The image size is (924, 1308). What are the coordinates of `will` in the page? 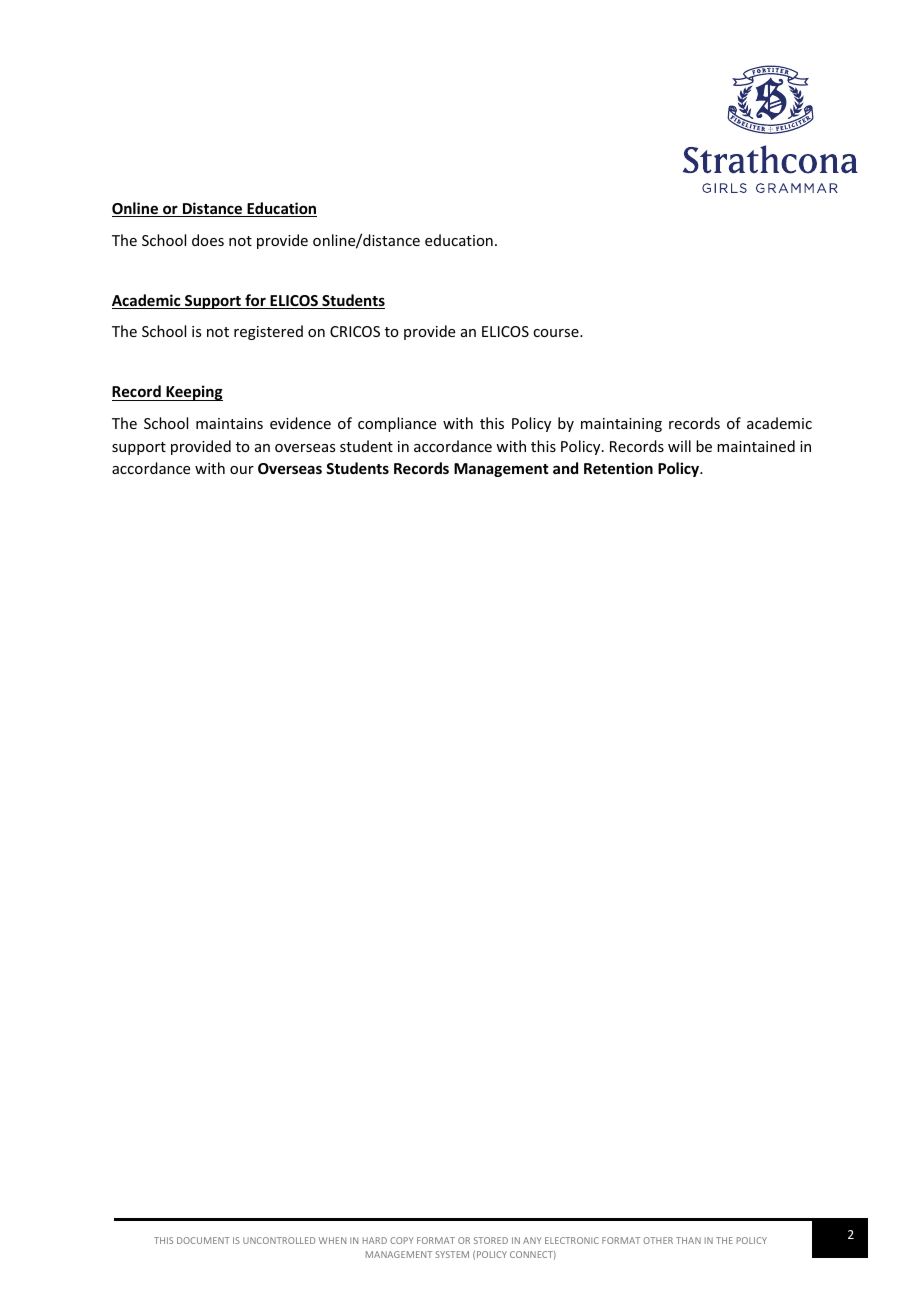 It's located at (679, 446).
